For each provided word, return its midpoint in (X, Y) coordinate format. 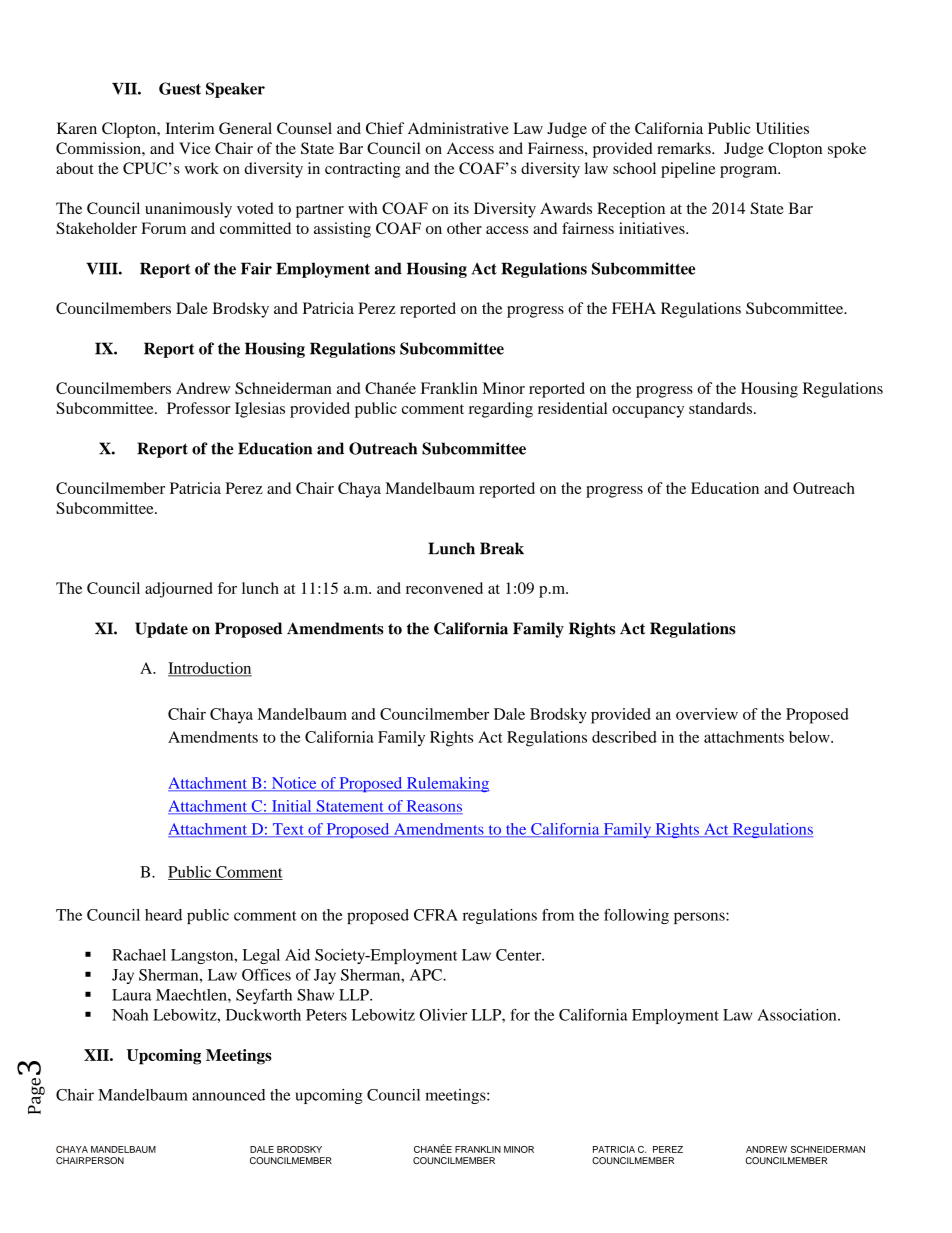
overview (707, 714)
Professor (198, 408)
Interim (189, 128)
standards (720, 408)
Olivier (443, 1015)
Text (288, 830)
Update (161, 630)
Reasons (433, 807)
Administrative (458, 128)
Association (798, 1015)
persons (700, 918)
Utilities (782, 128)
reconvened (444, 588)
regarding (501, 410)
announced (228, 1095)
